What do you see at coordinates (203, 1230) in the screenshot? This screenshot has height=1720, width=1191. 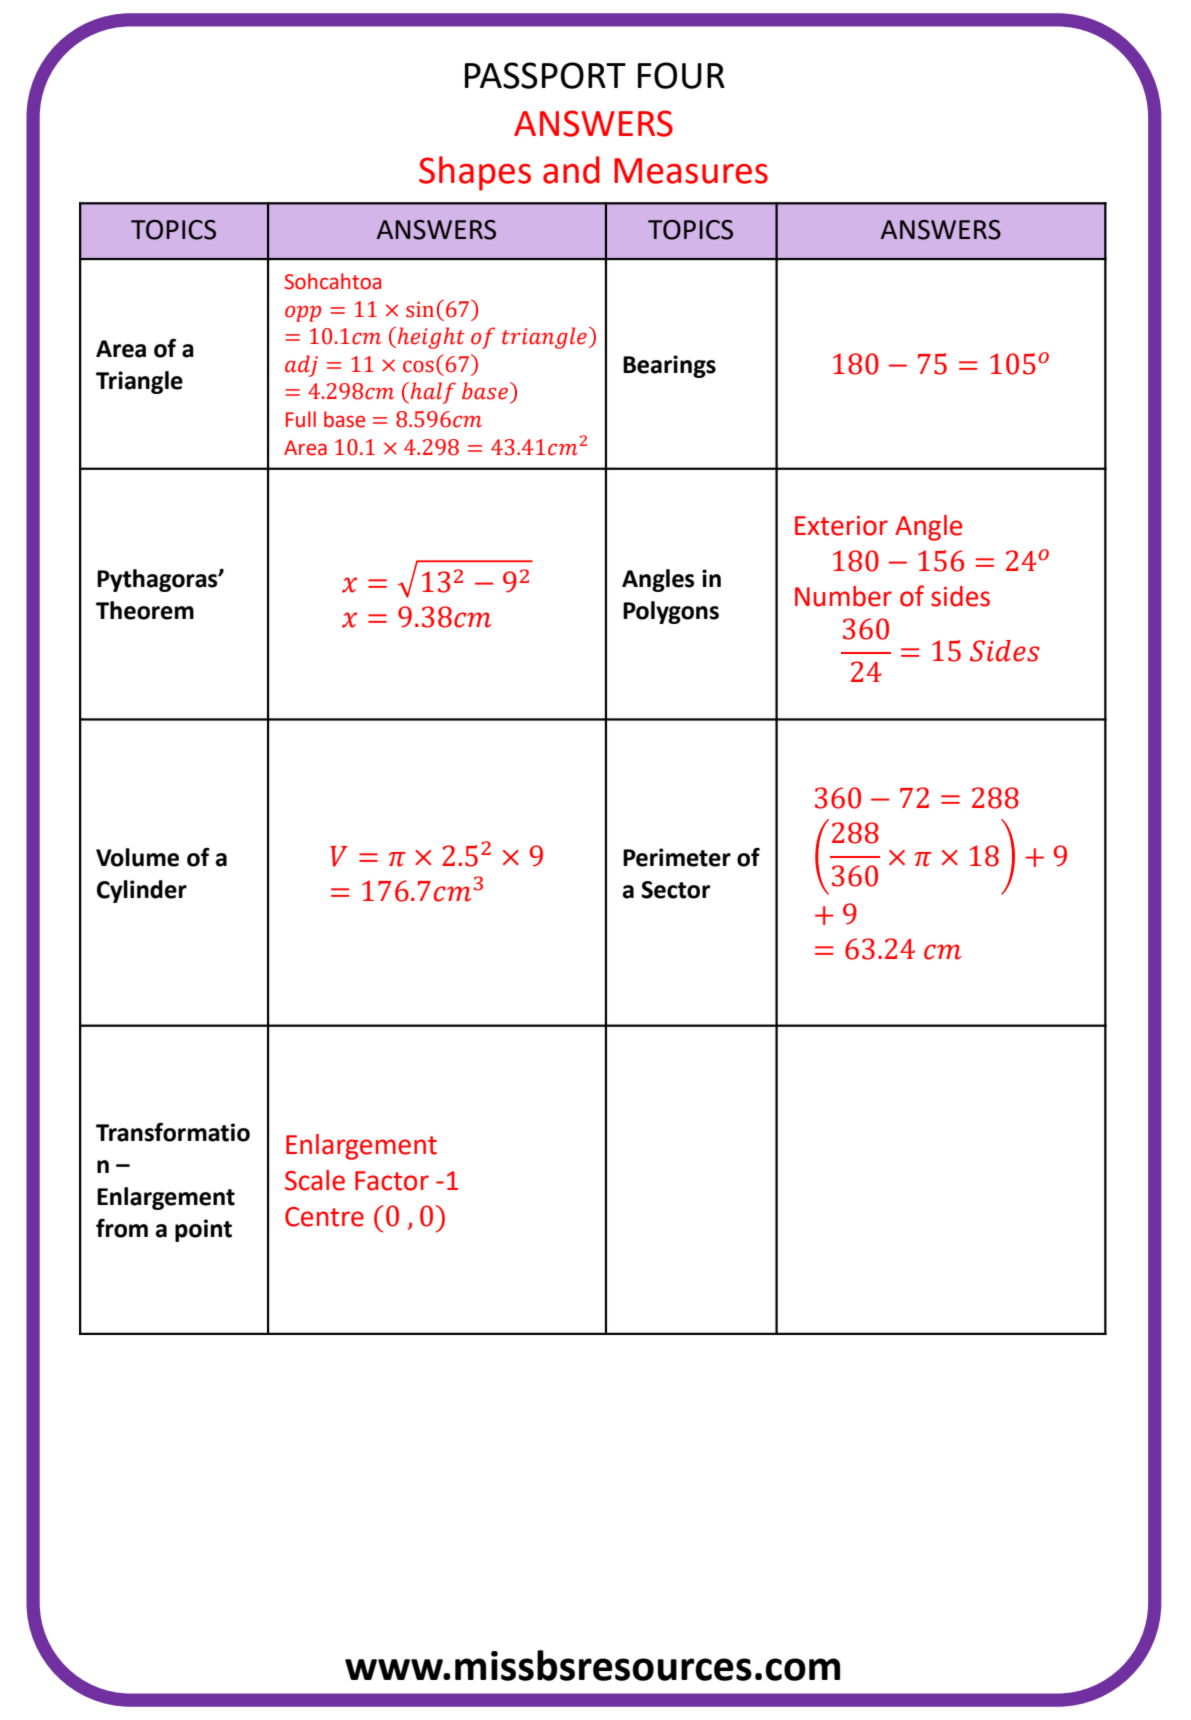 I see `point` at bounding box center [203, 1230].
